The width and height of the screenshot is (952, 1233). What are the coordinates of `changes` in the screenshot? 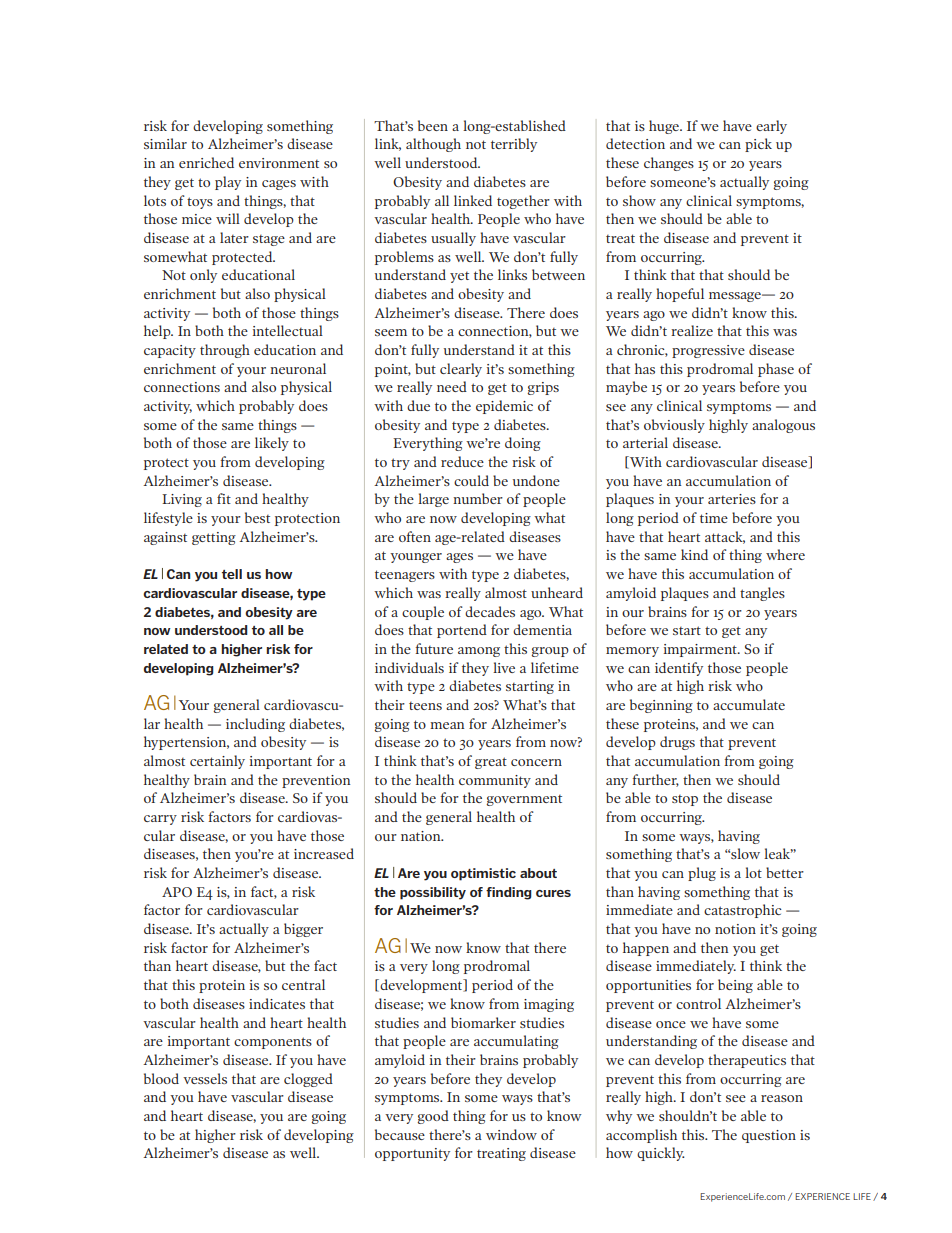 It's located at (669, 164).
